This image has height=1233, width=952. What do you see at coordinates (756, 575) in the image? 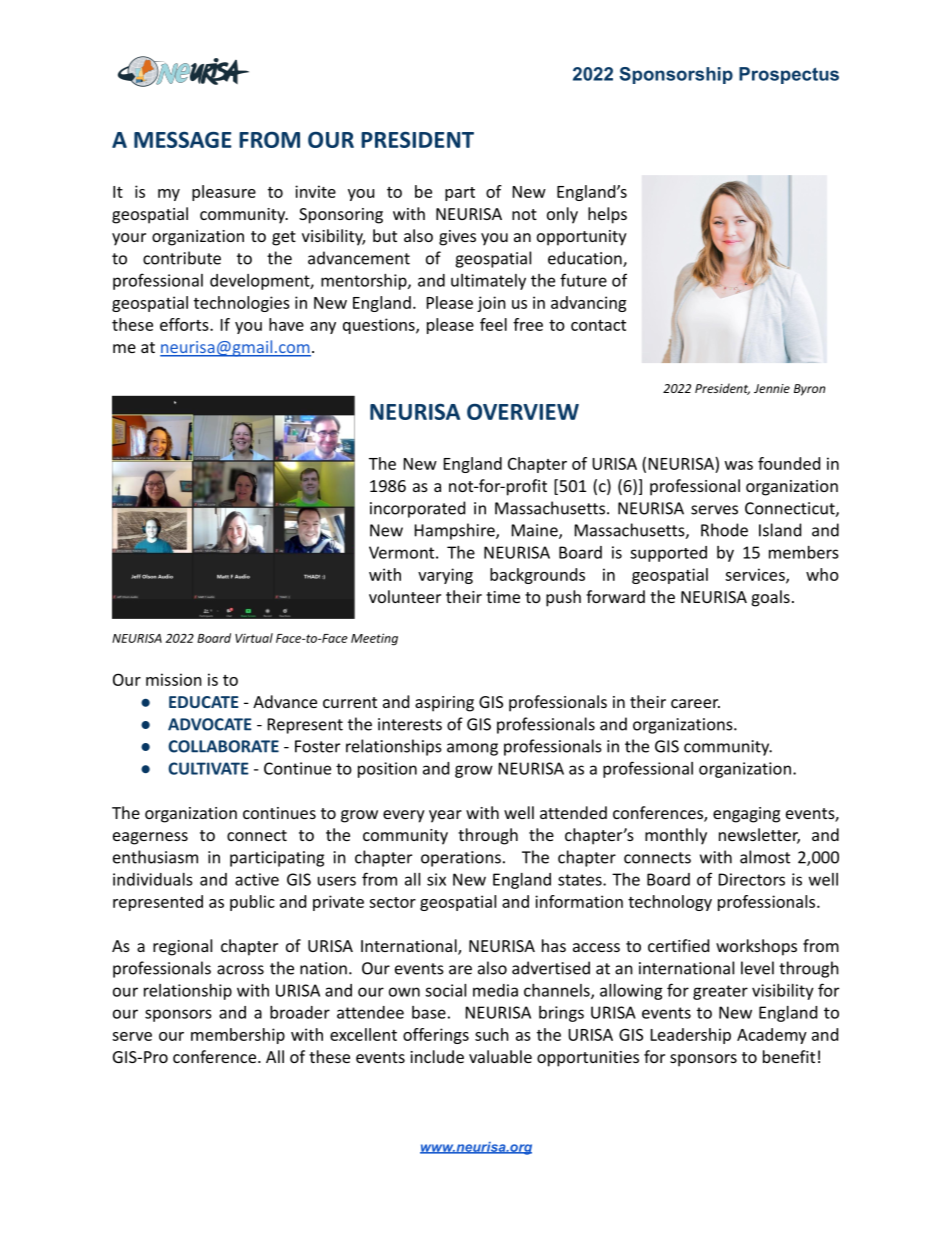
I see `services` at bounding box center [756, 575].
